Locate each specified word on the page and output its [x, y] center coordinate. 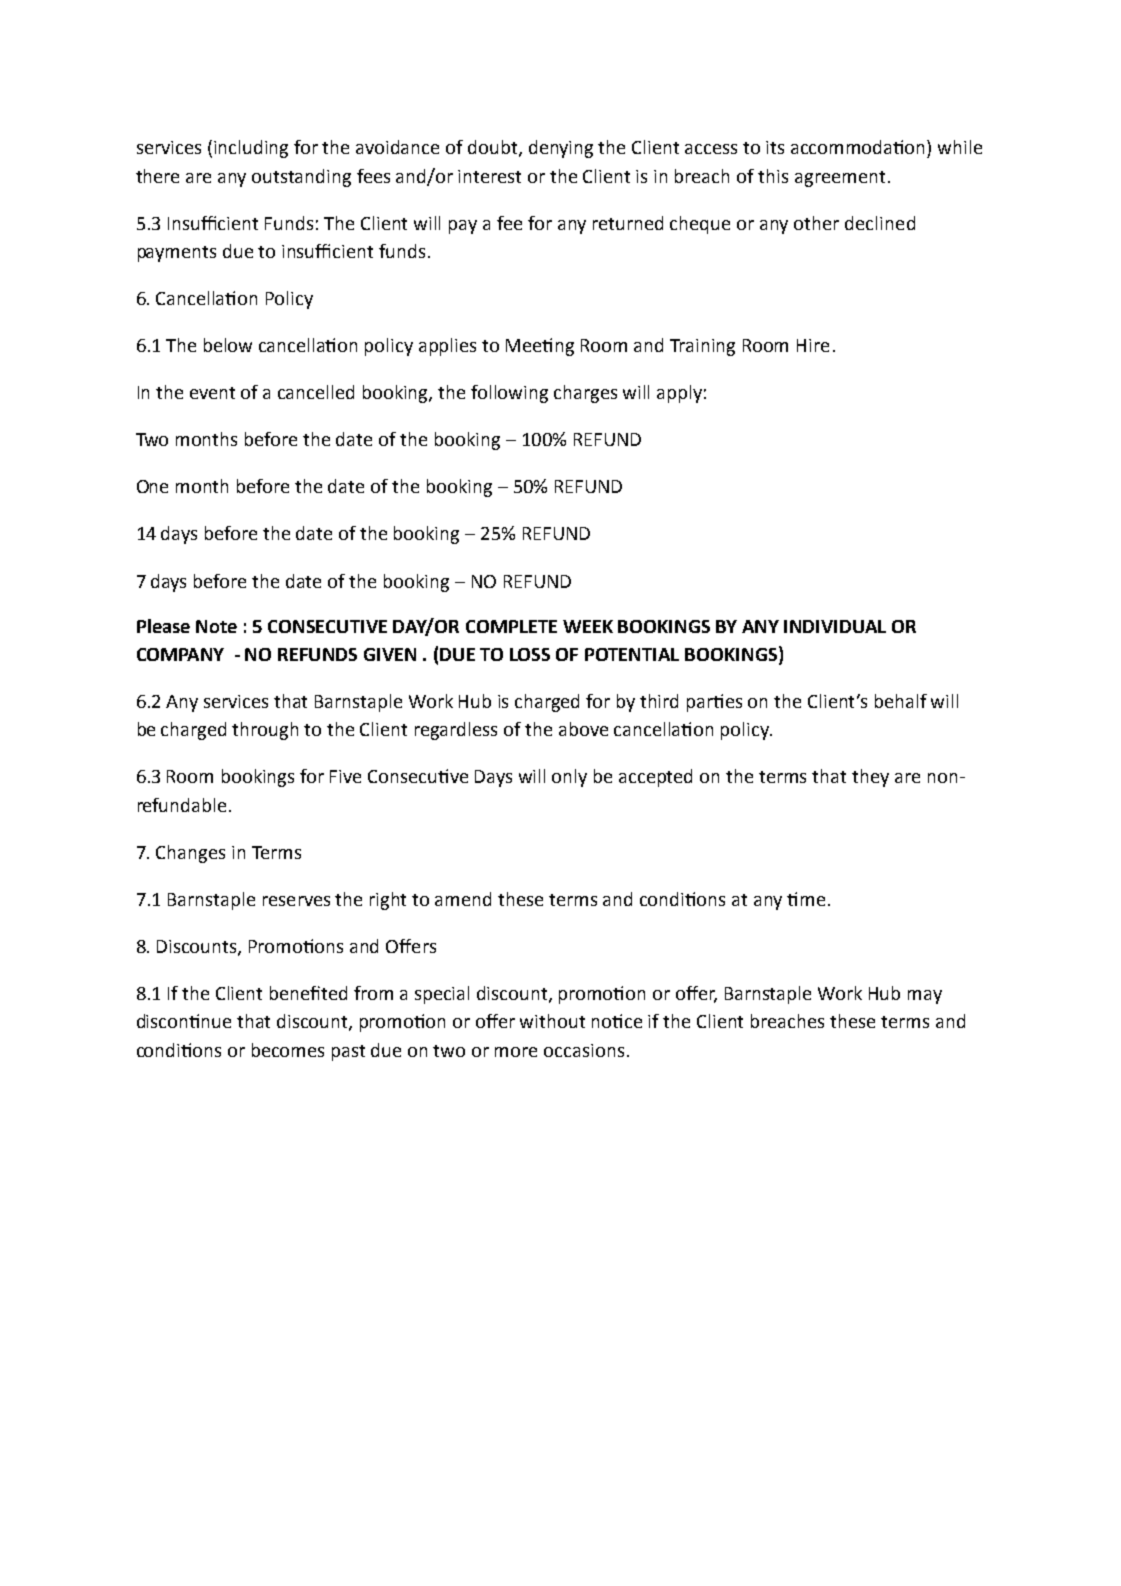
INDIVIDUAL [835, 626]
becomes [288, 1050]
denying [561, 149]
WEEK [588, 626]
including [251, 149]
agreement [840, 179]
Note [216, 626]
